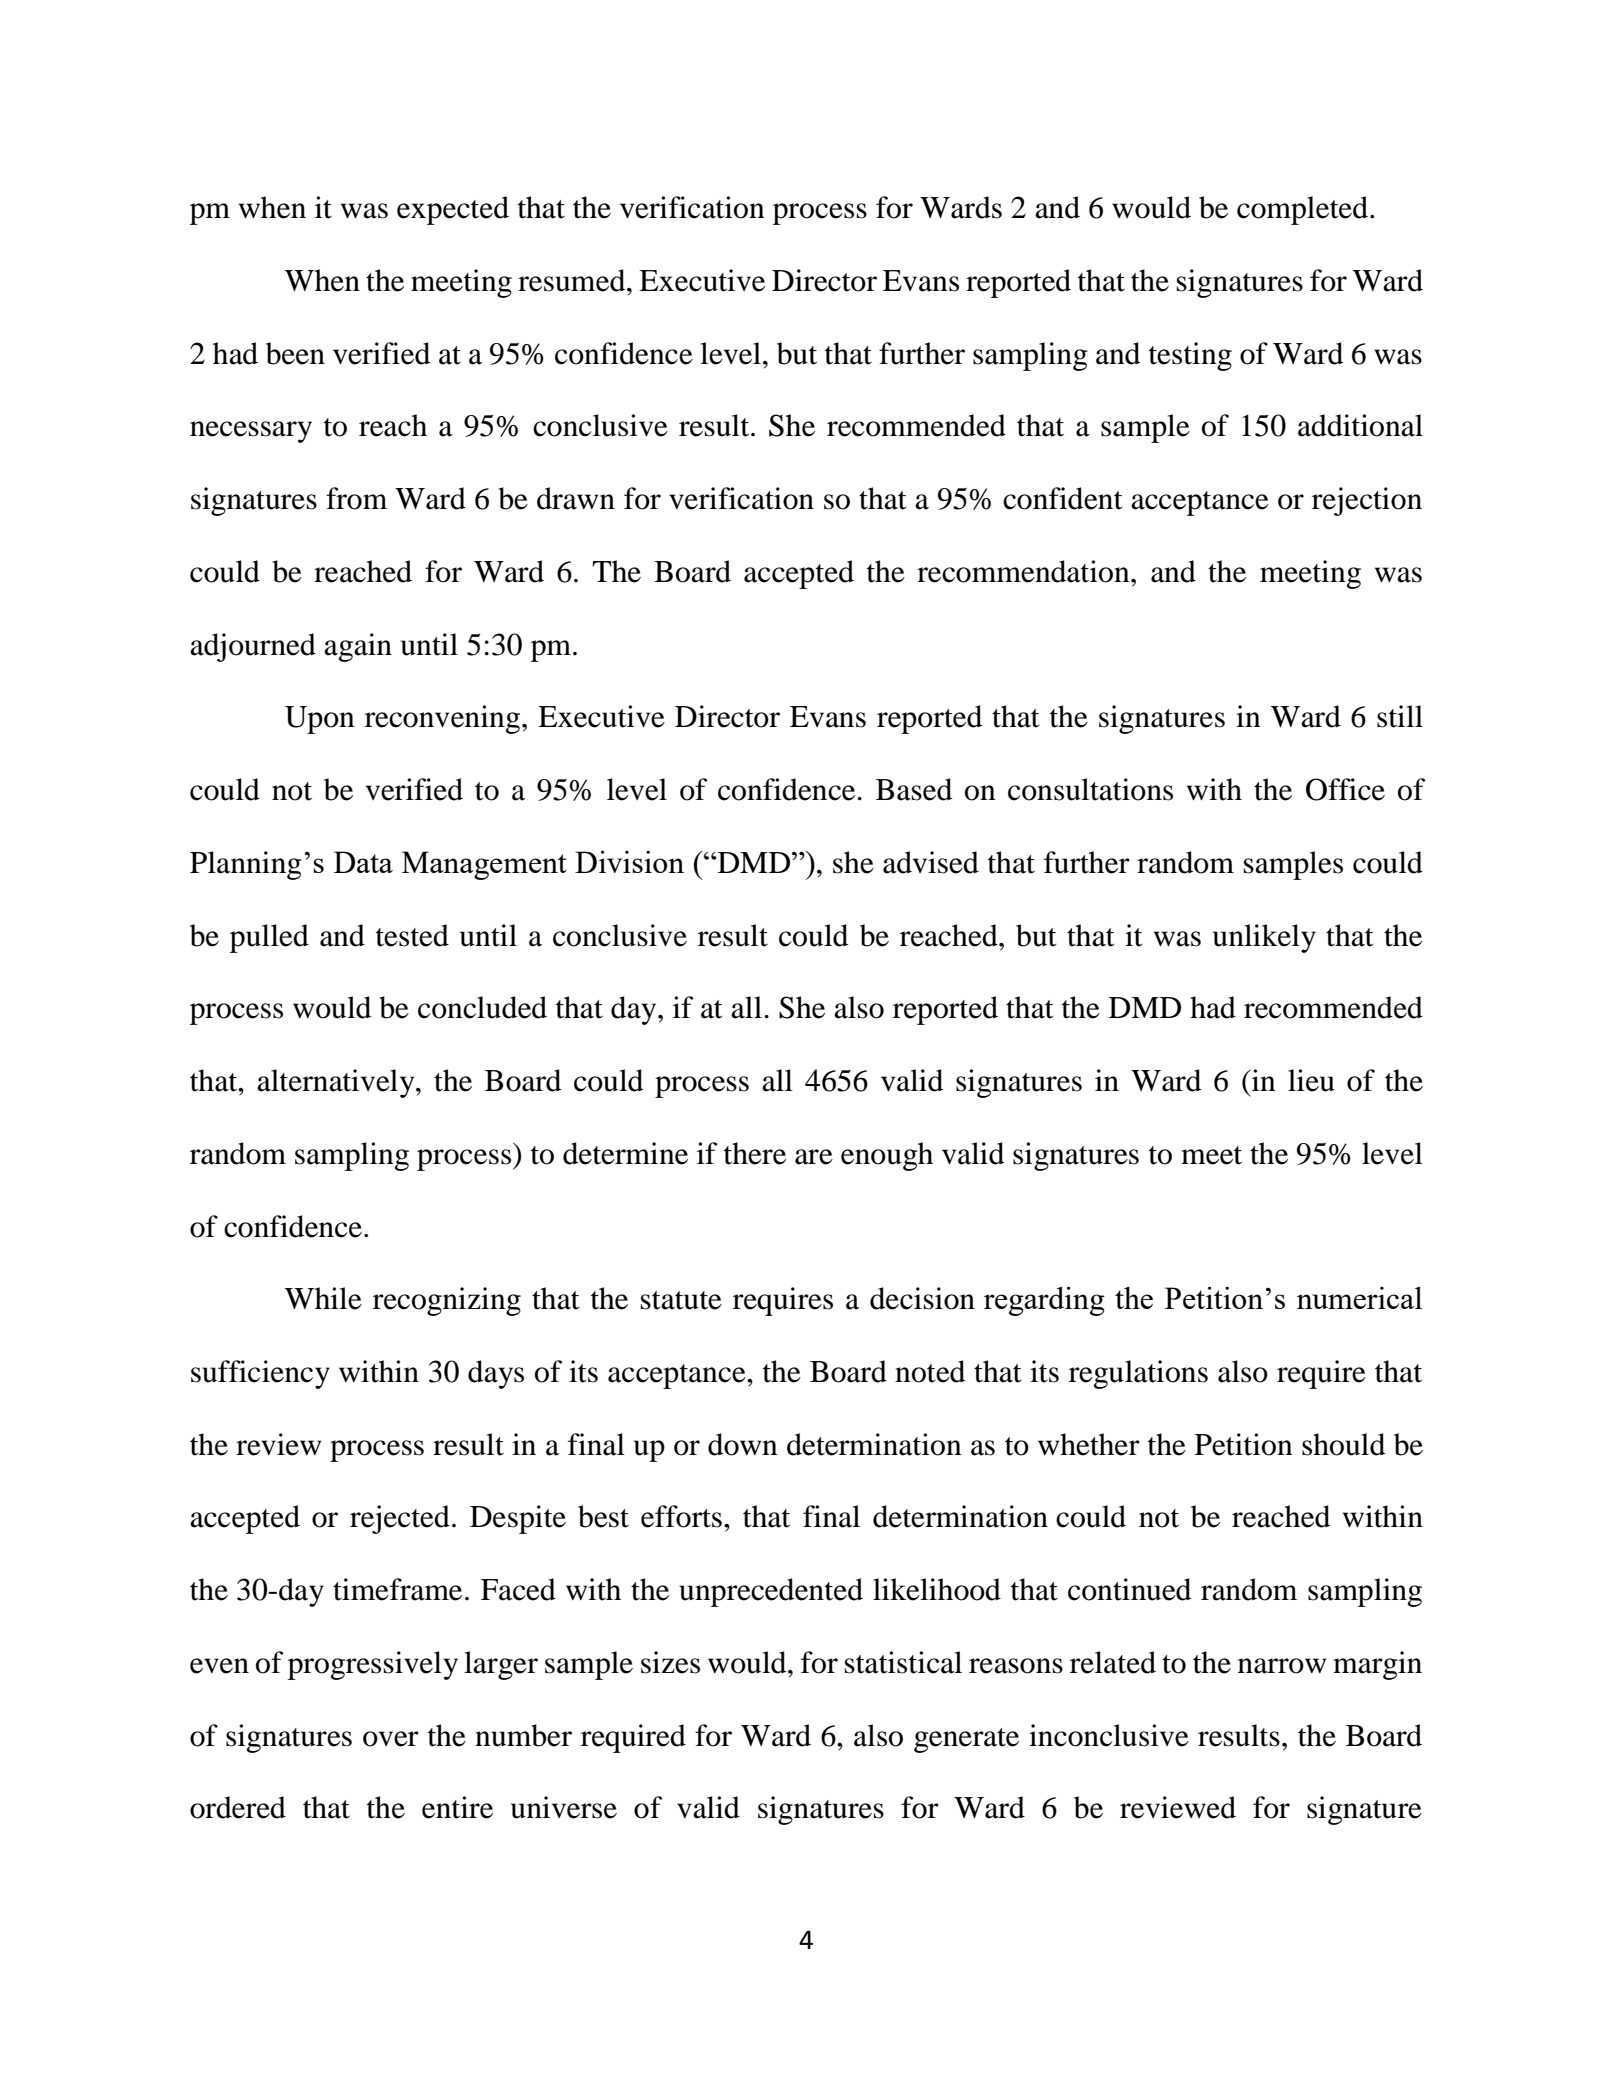  Describe the element at coordinates (743, 1444) in the screenshot. I see `down` at that location.
